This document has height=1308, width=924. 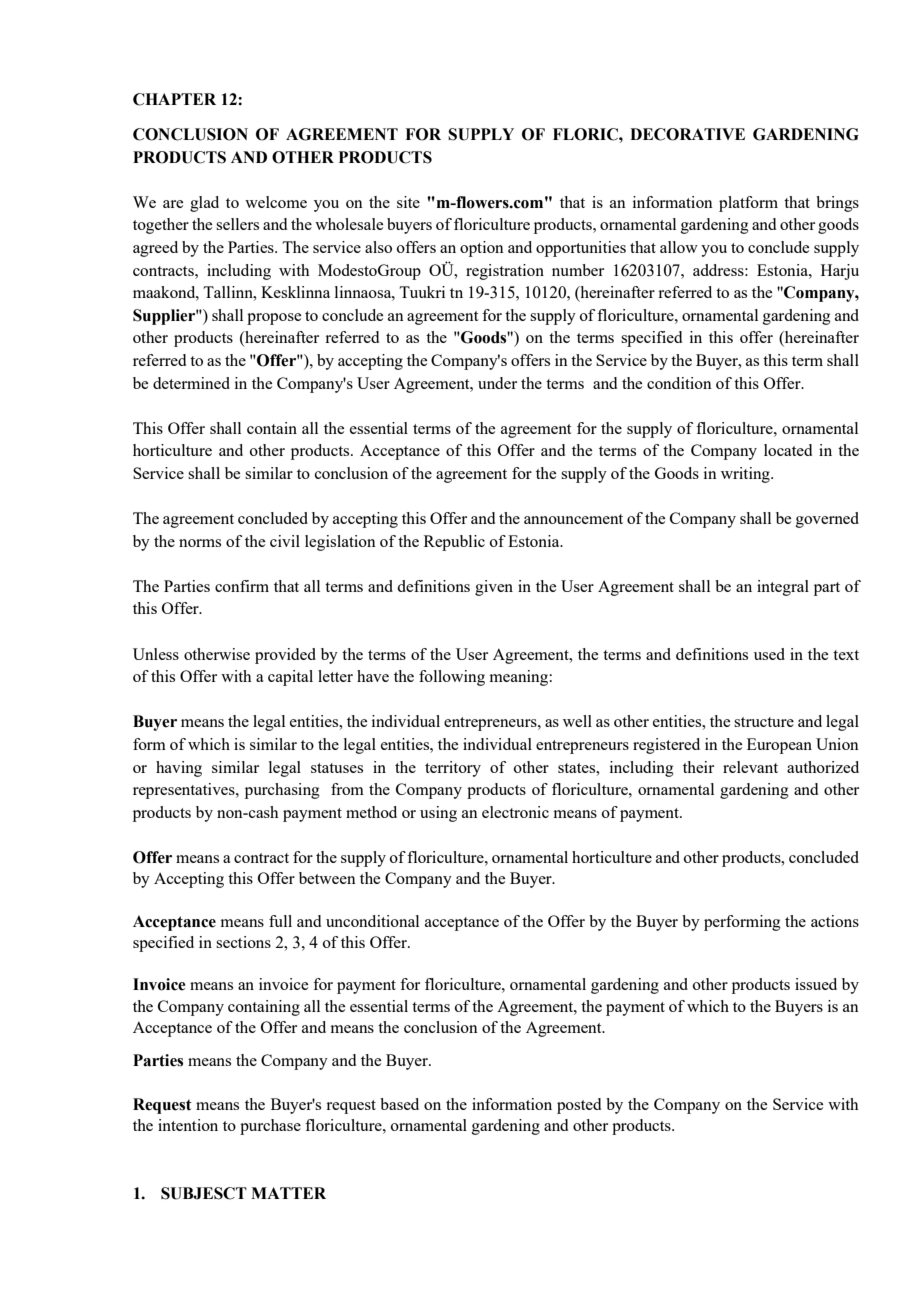 I want to click on CHAPTER, so click(x=174, y=99).
